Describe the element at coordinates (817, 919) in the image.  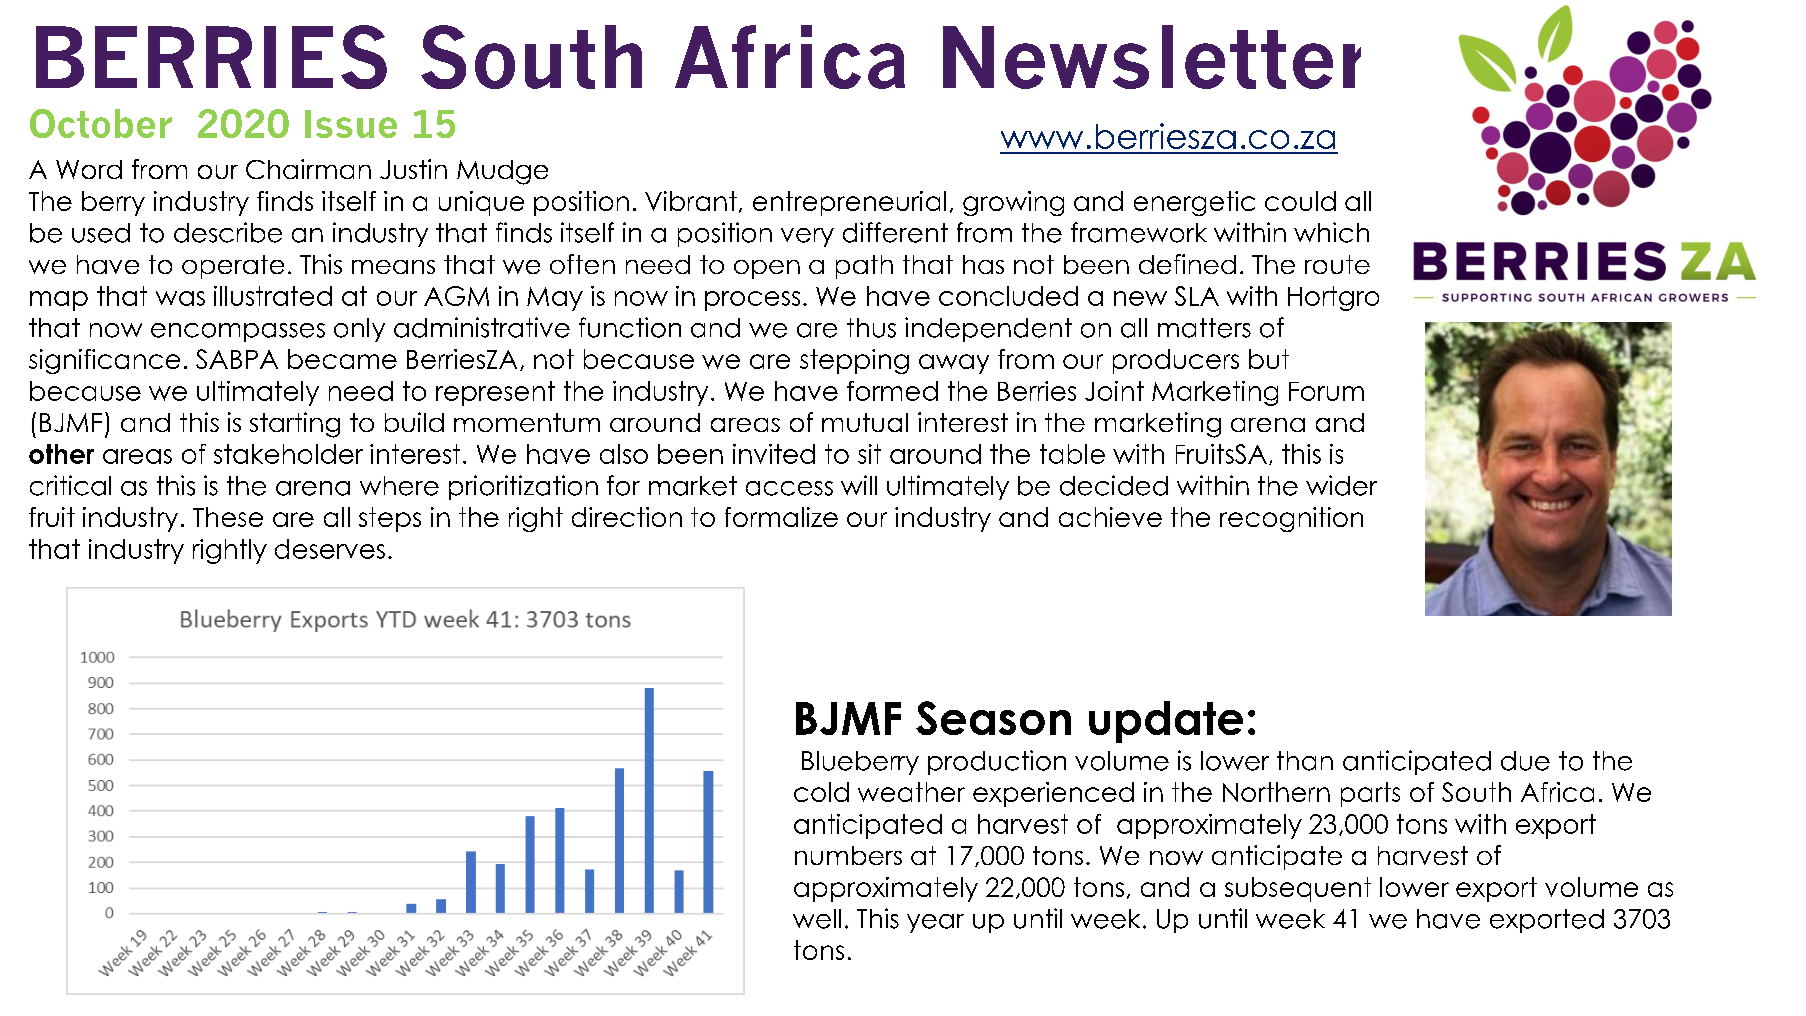
I see `well` at that location.
